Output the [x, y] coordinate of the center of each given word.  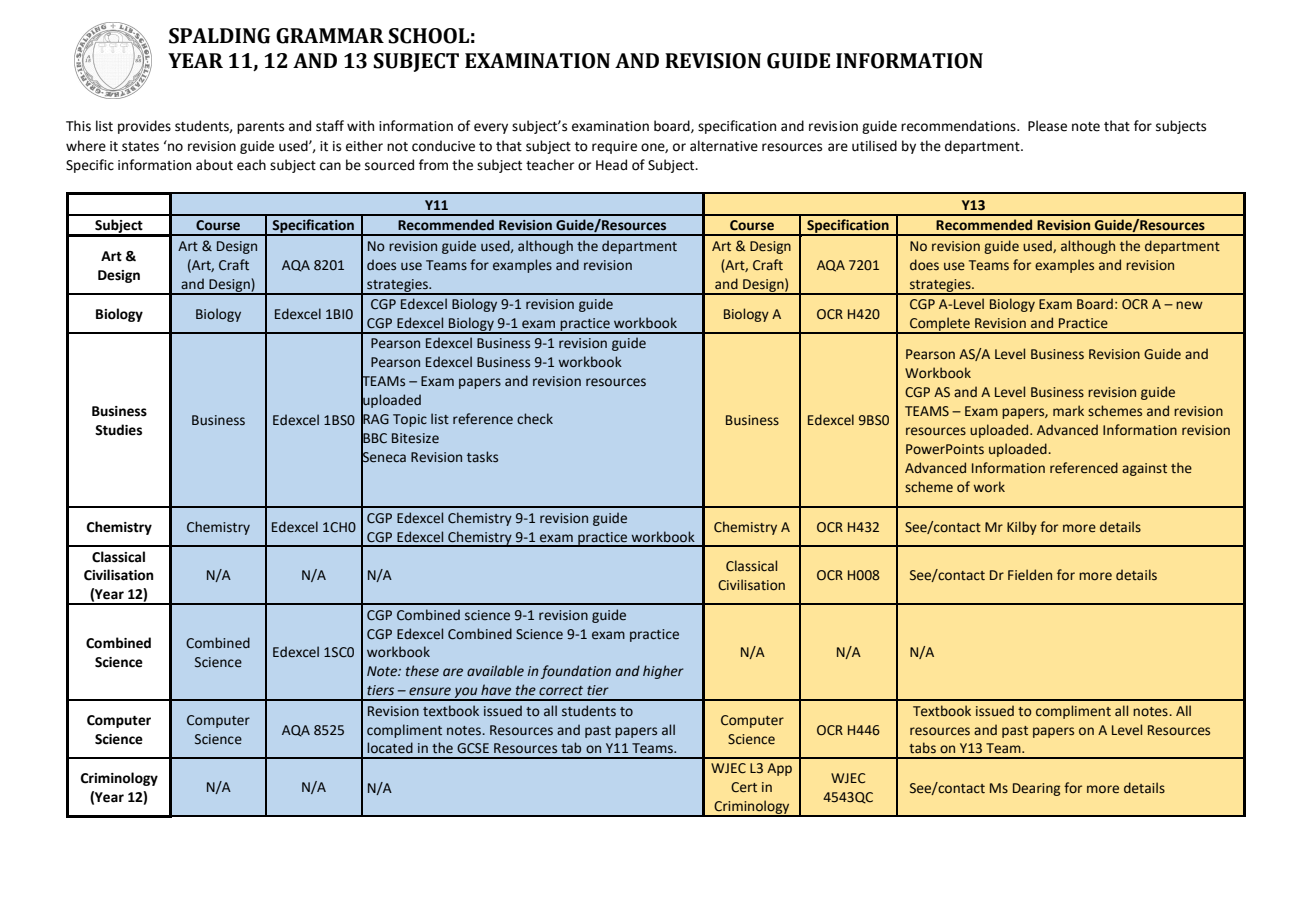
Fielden [1030, 575]
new [1189, 305]
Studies [118, 430]
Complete [940, 325]
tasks [482, 457]
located [390, 748]
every [491, 128]
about [214, 165]
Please [1047, 126]
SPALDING [220, 36]
